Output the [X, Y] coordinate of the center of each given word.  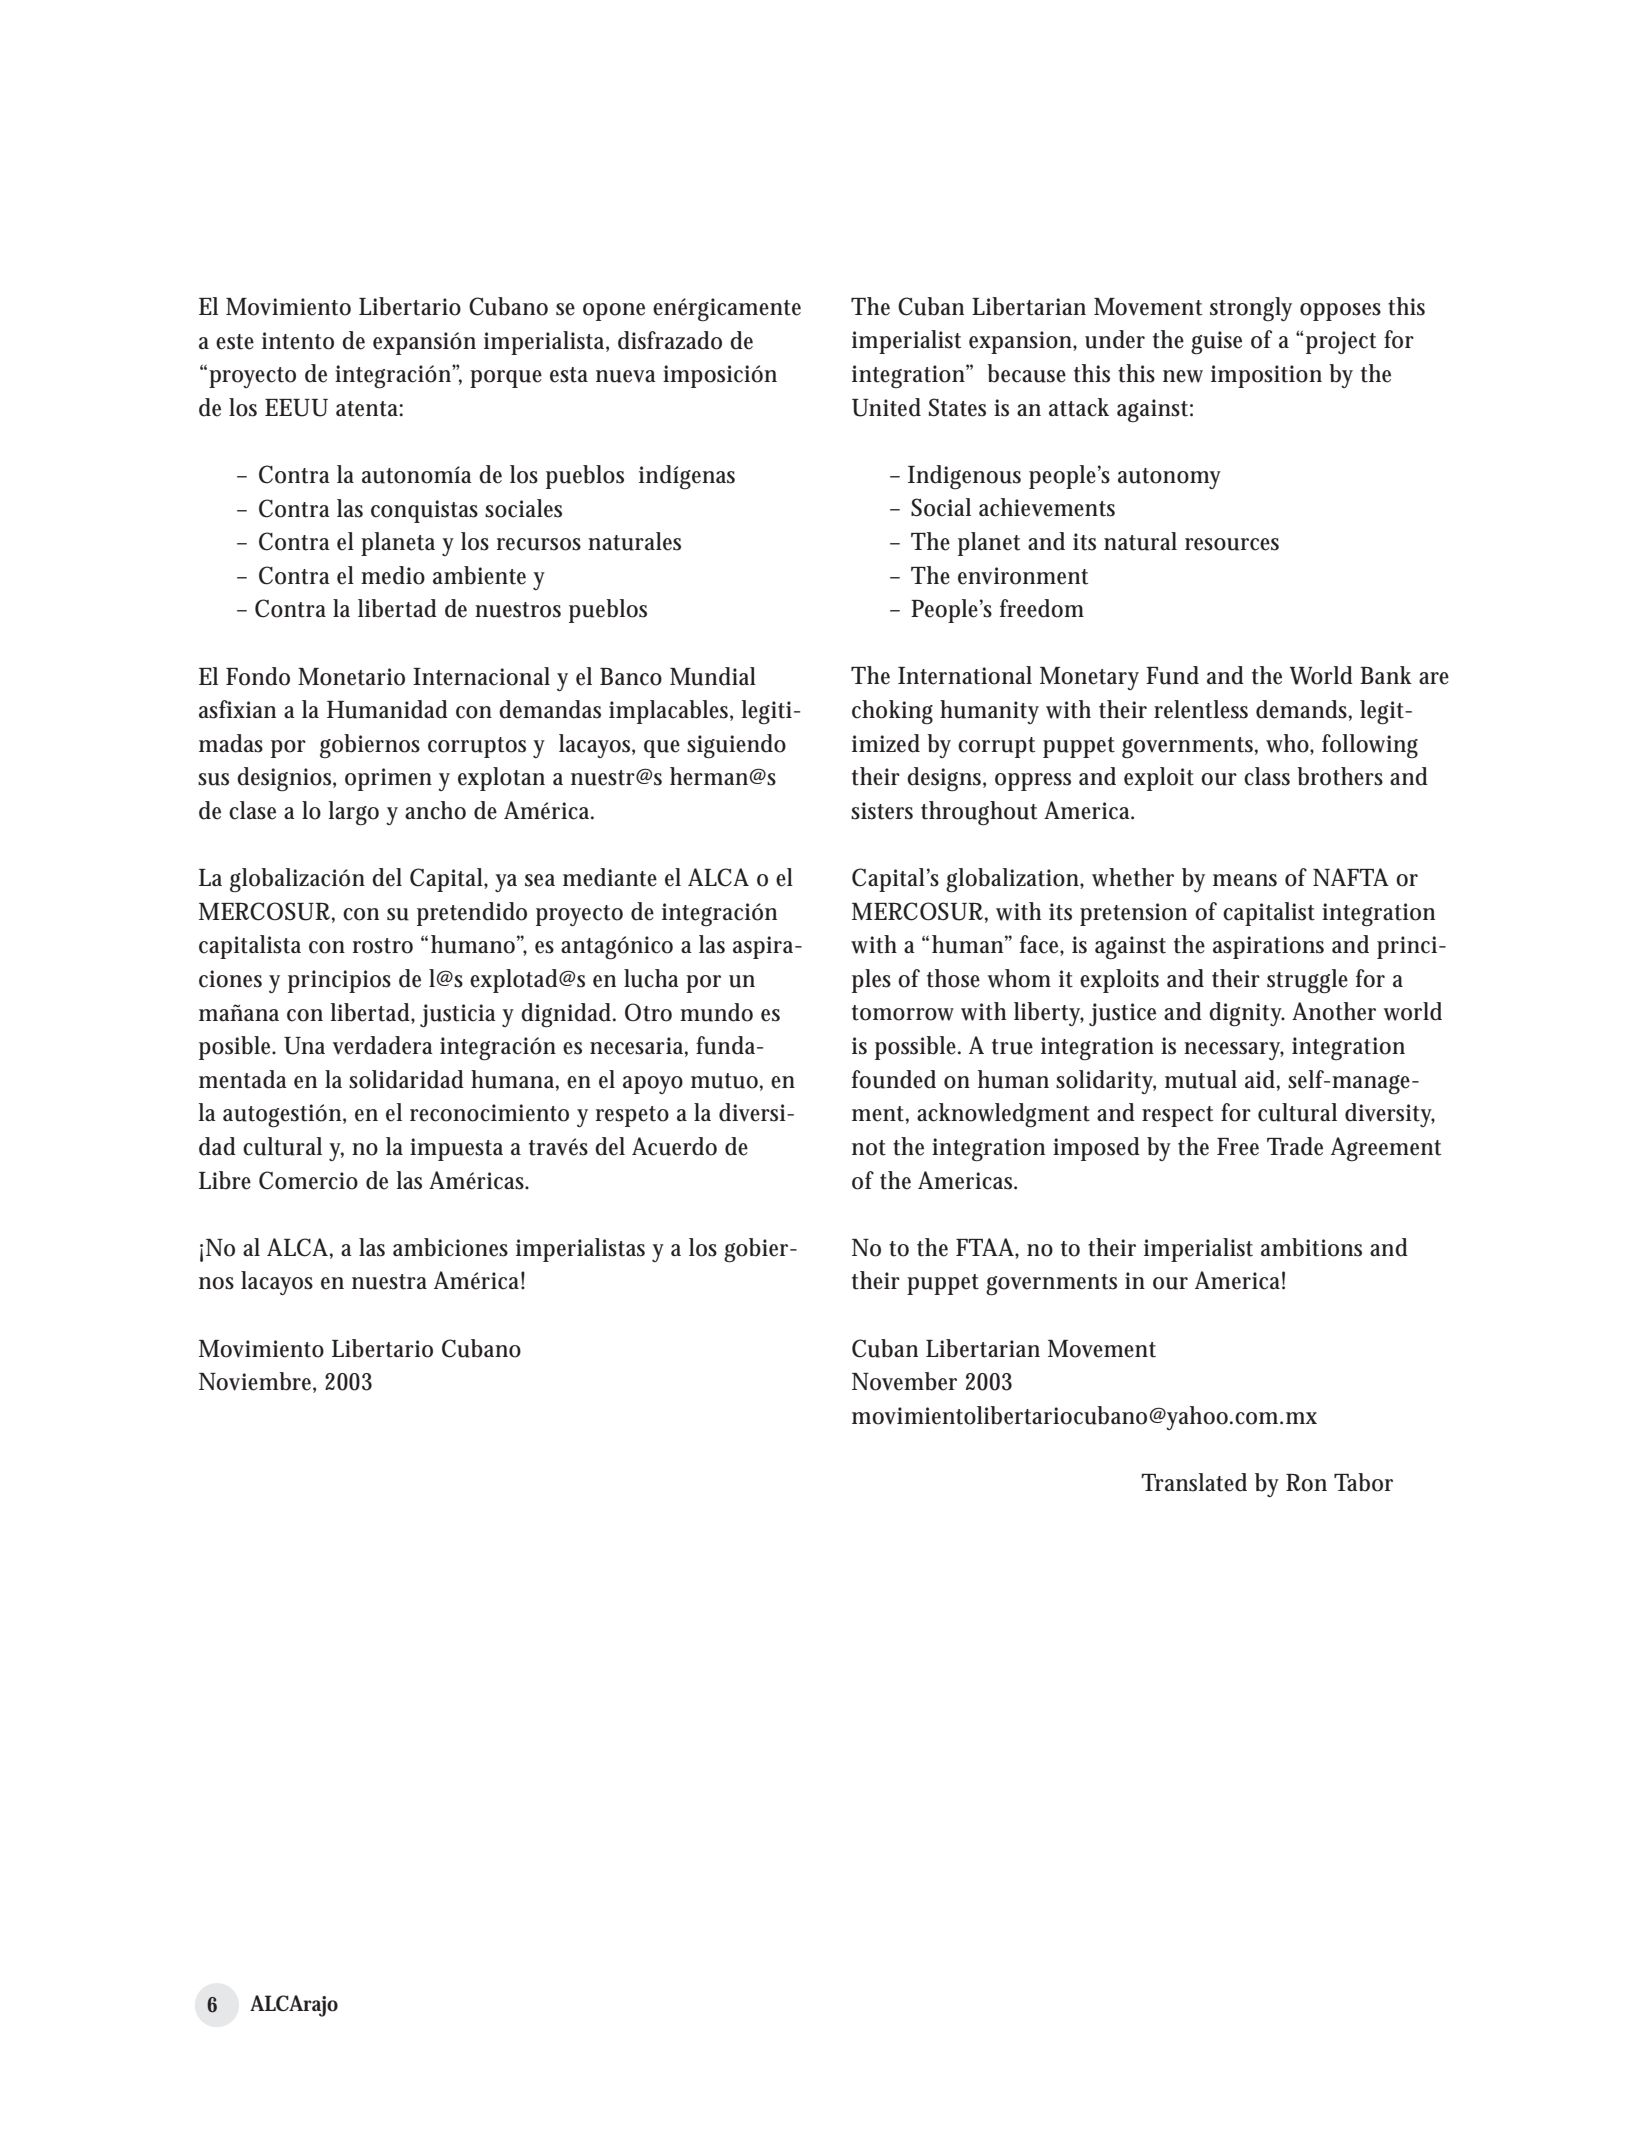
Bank [1386, 675]
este [235, 342]
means [1245, 880]
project [1339, 342]
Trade [1295, 1146]
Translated [1194, 1482]
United [886, 407]
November [904, 1381]
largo [354, 813]
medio [393, 575]
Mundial [713, 676]
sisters [882, 811]
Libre [225, 1180]
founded [894, 1079]
